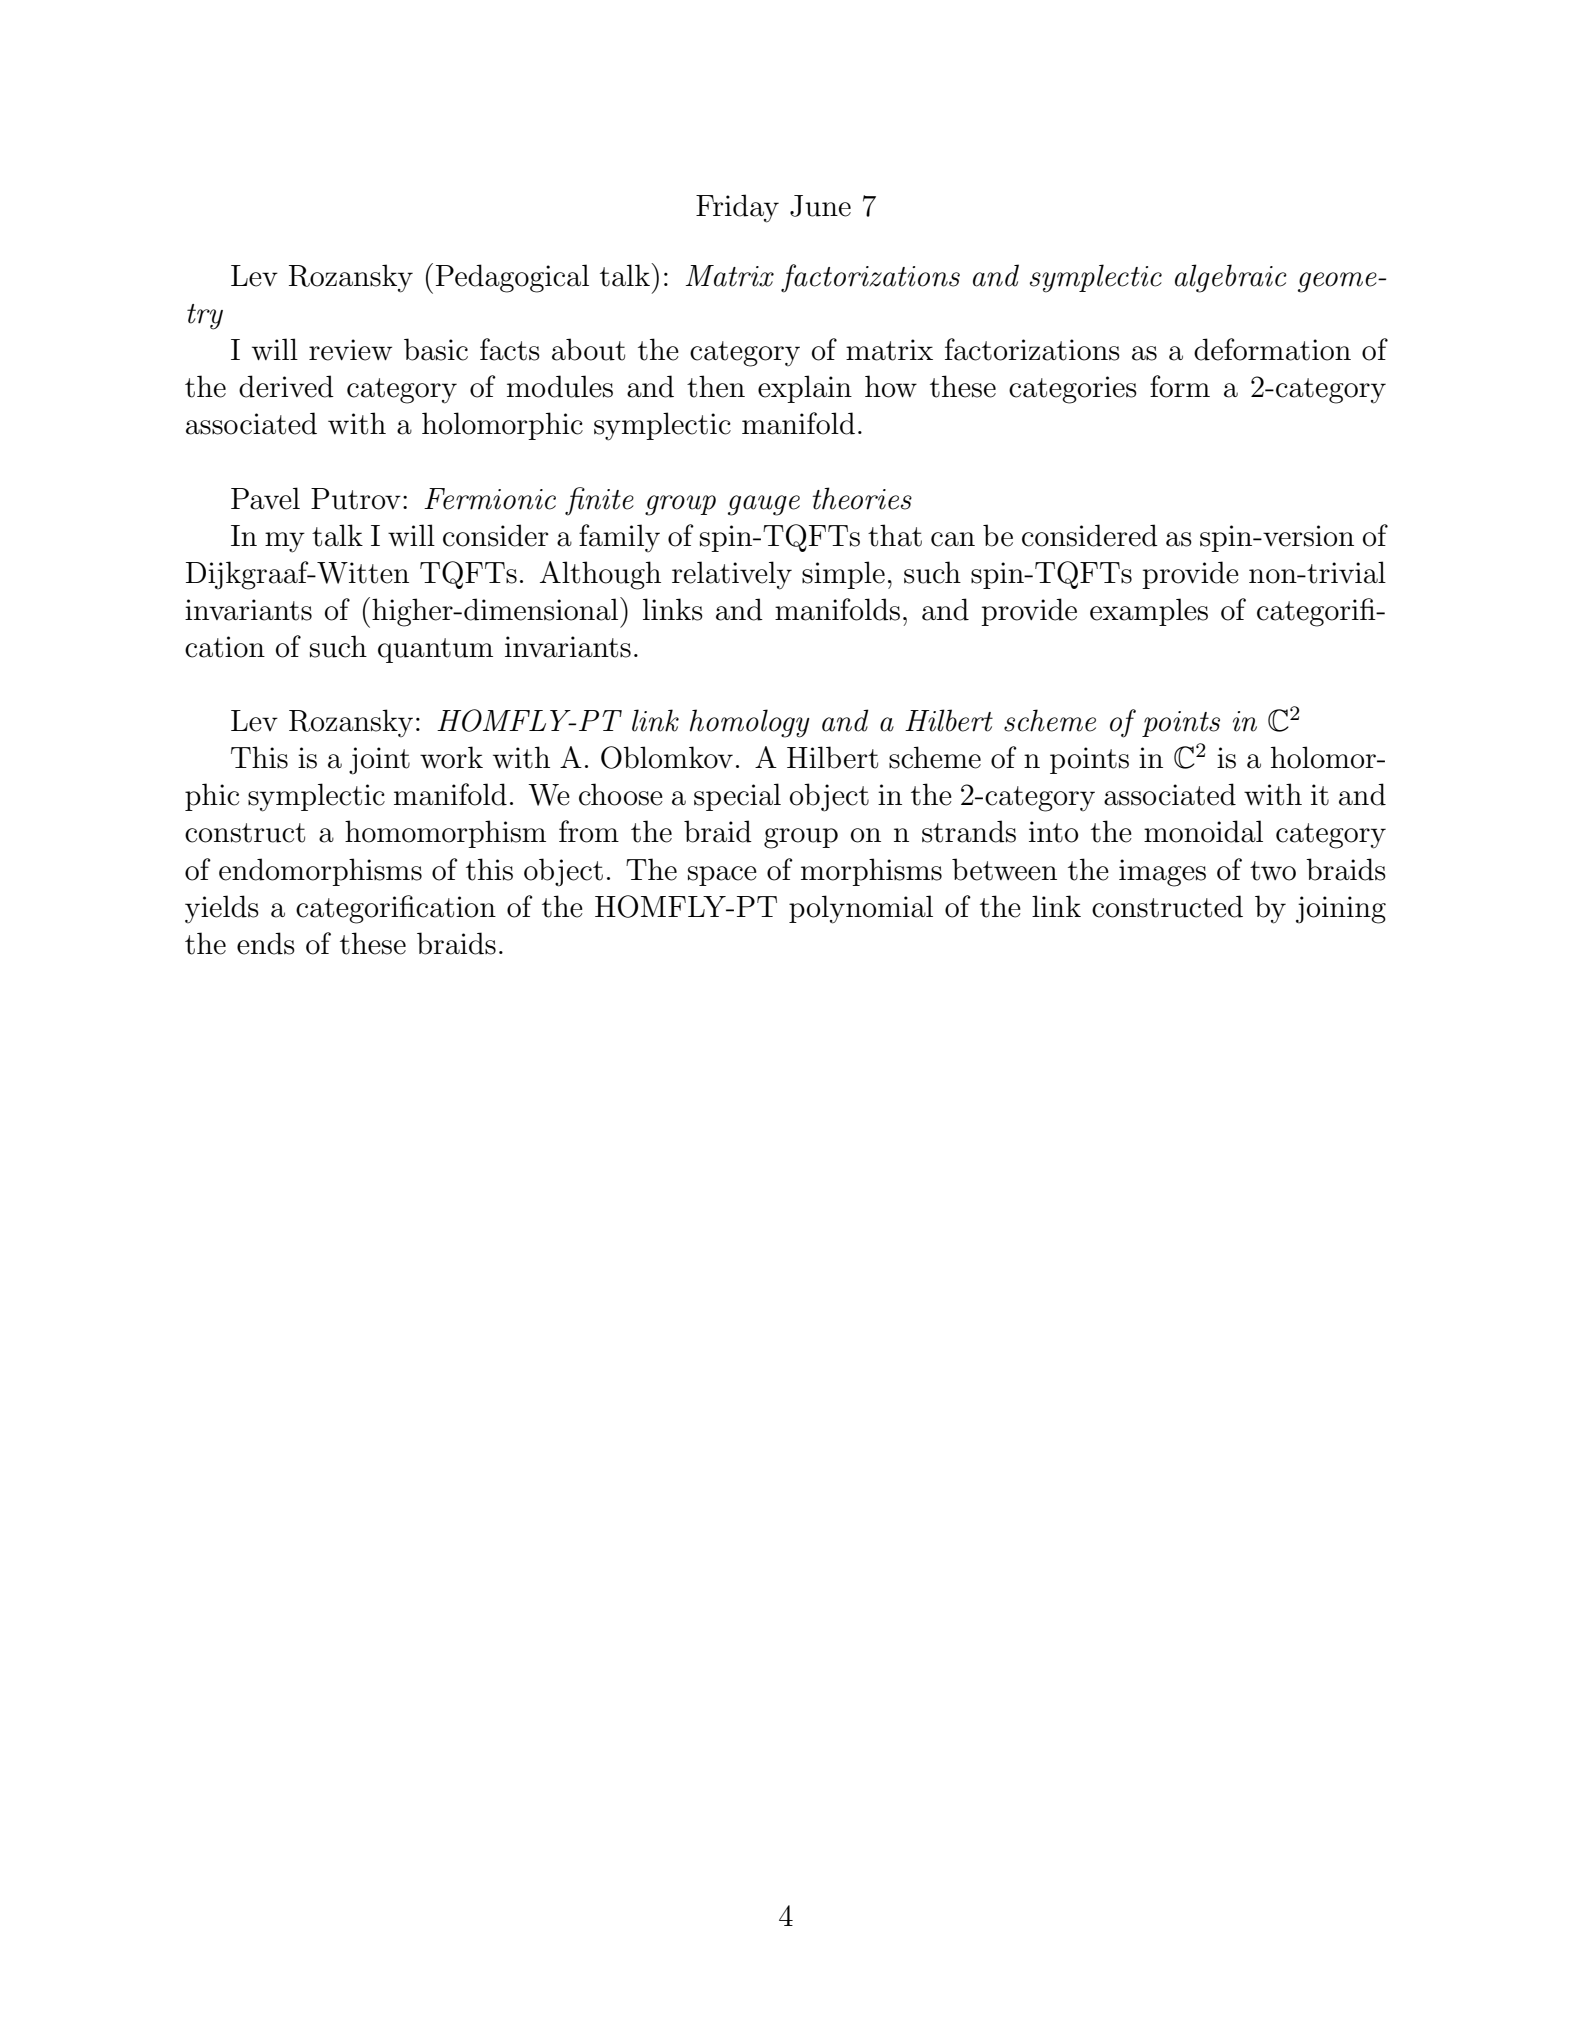 The height and width of the screenshot is (2034, 1572). Describe the element at coordinates (1231, 278) in the screenshot. I see `algebraic` at that location.
